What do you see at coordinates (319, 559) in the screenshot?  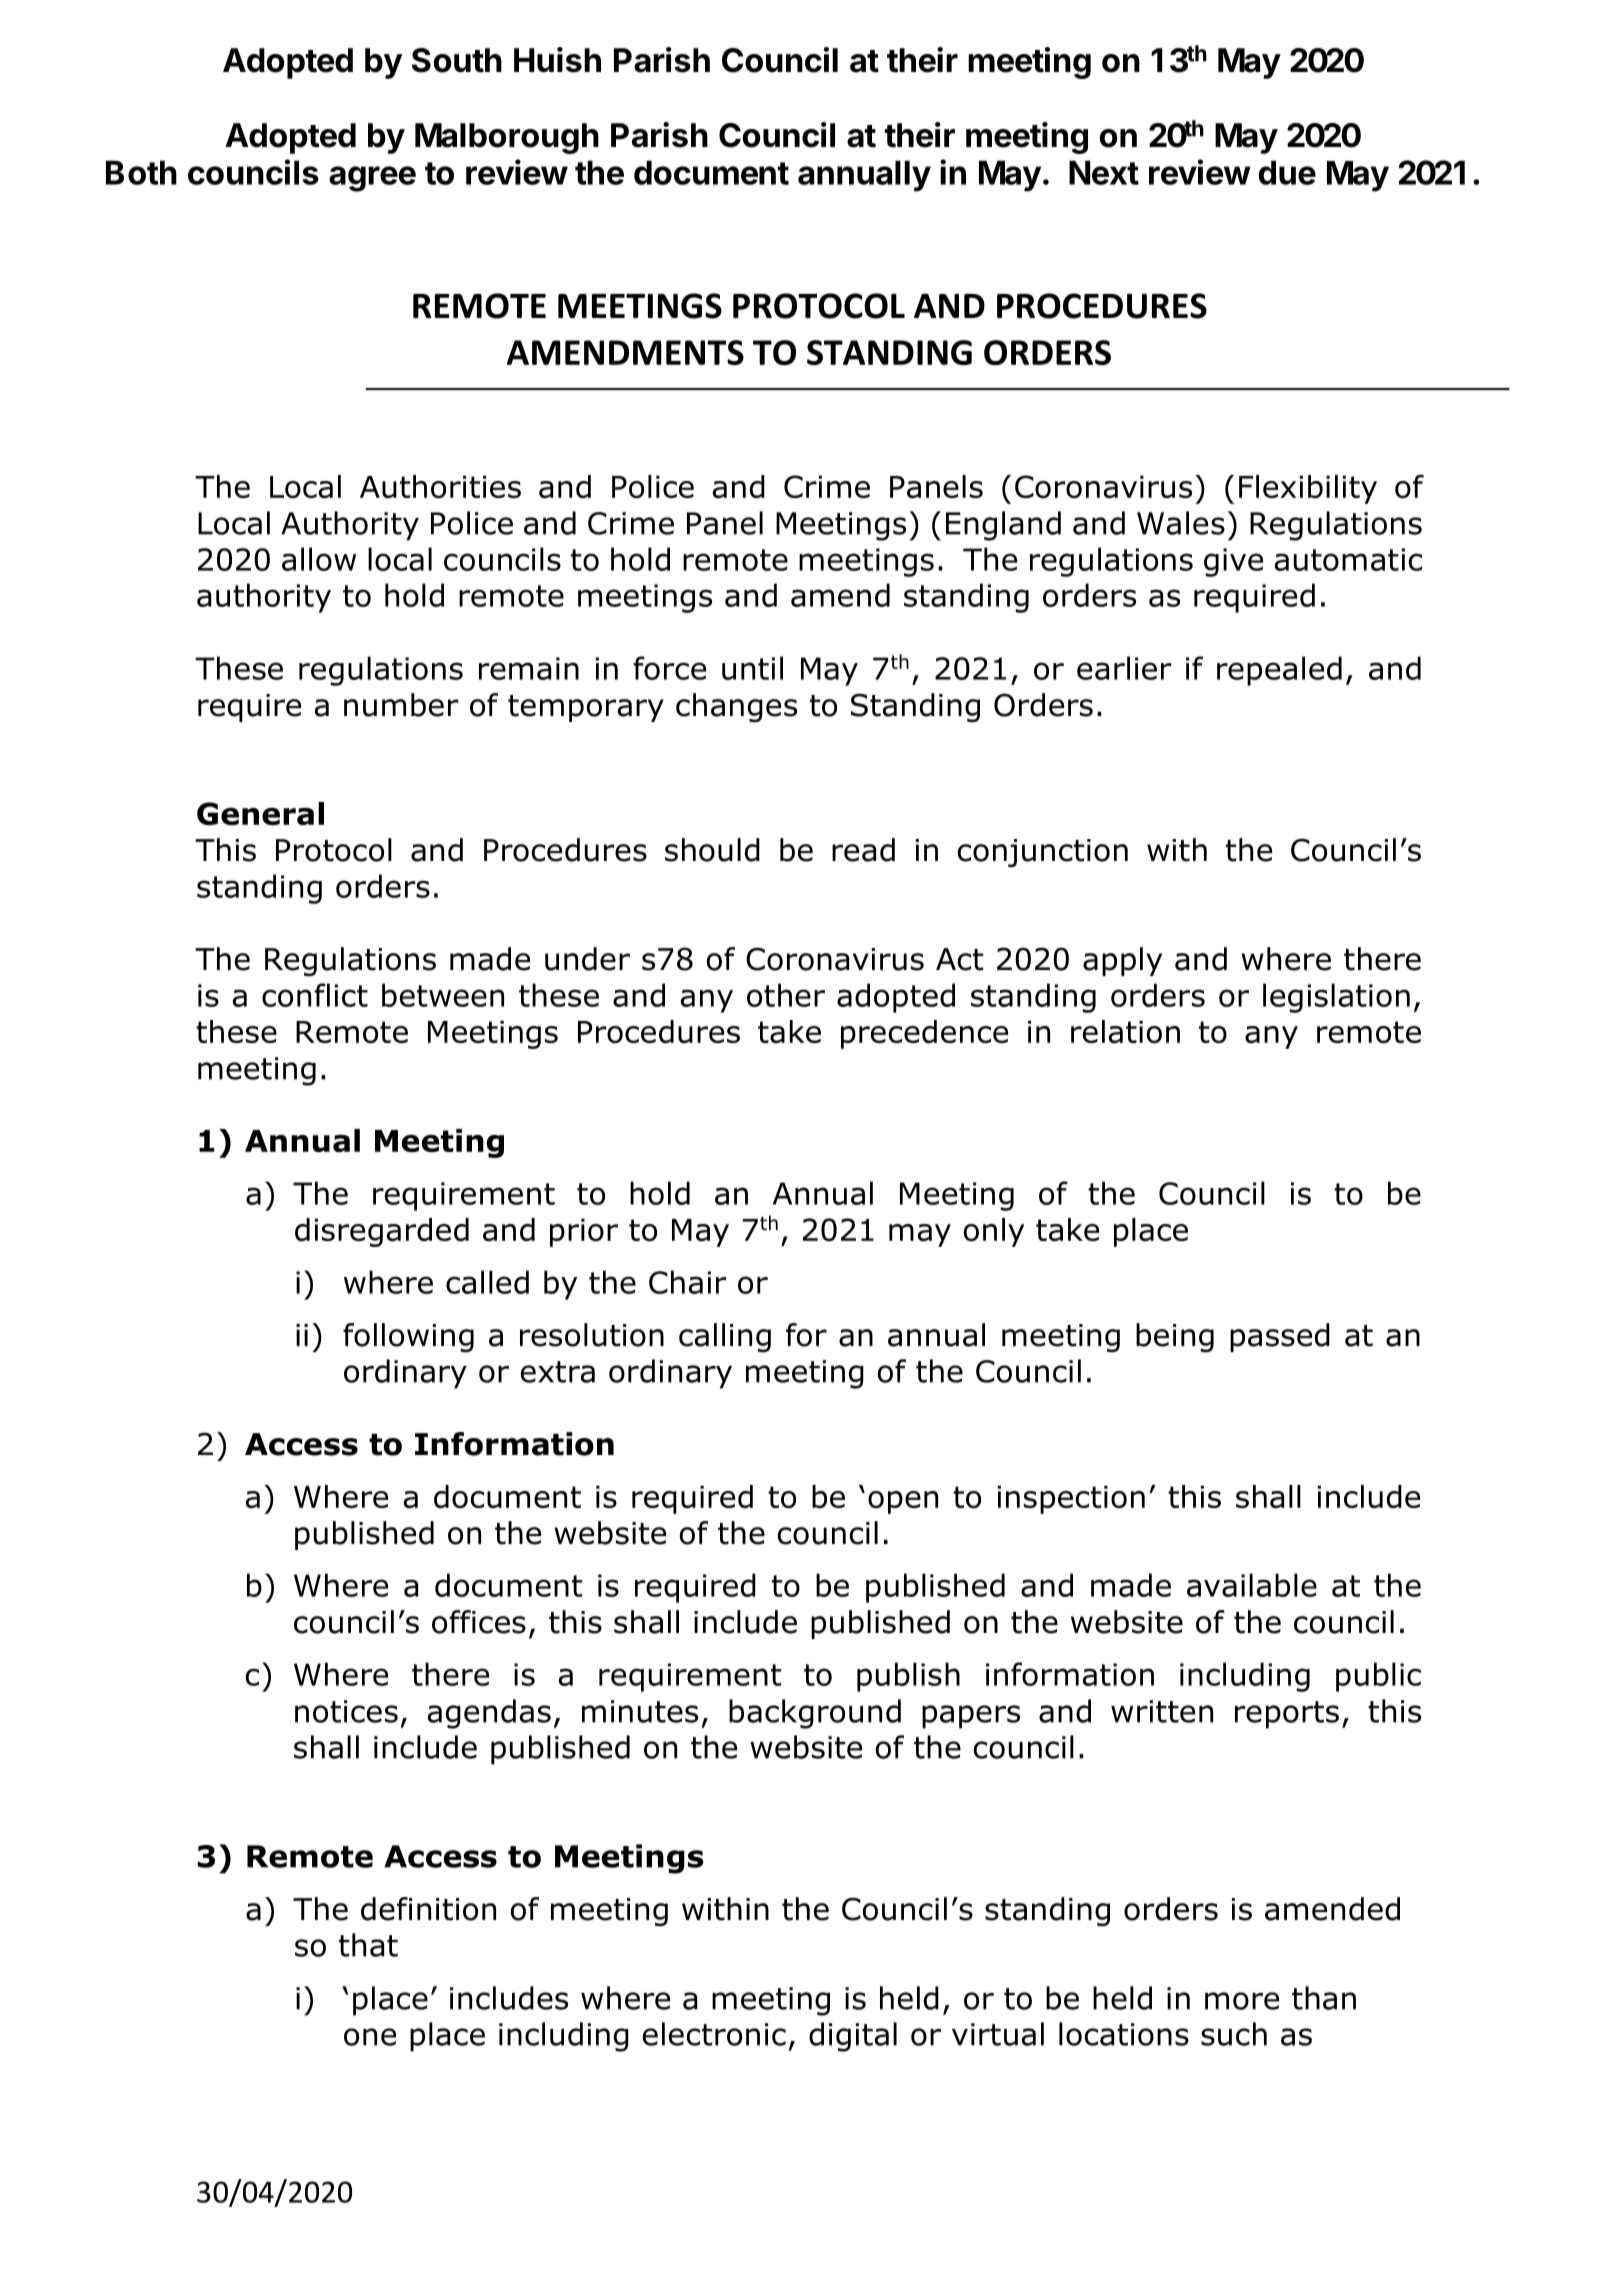 I see `allow` at bounding box center [319, 559].
